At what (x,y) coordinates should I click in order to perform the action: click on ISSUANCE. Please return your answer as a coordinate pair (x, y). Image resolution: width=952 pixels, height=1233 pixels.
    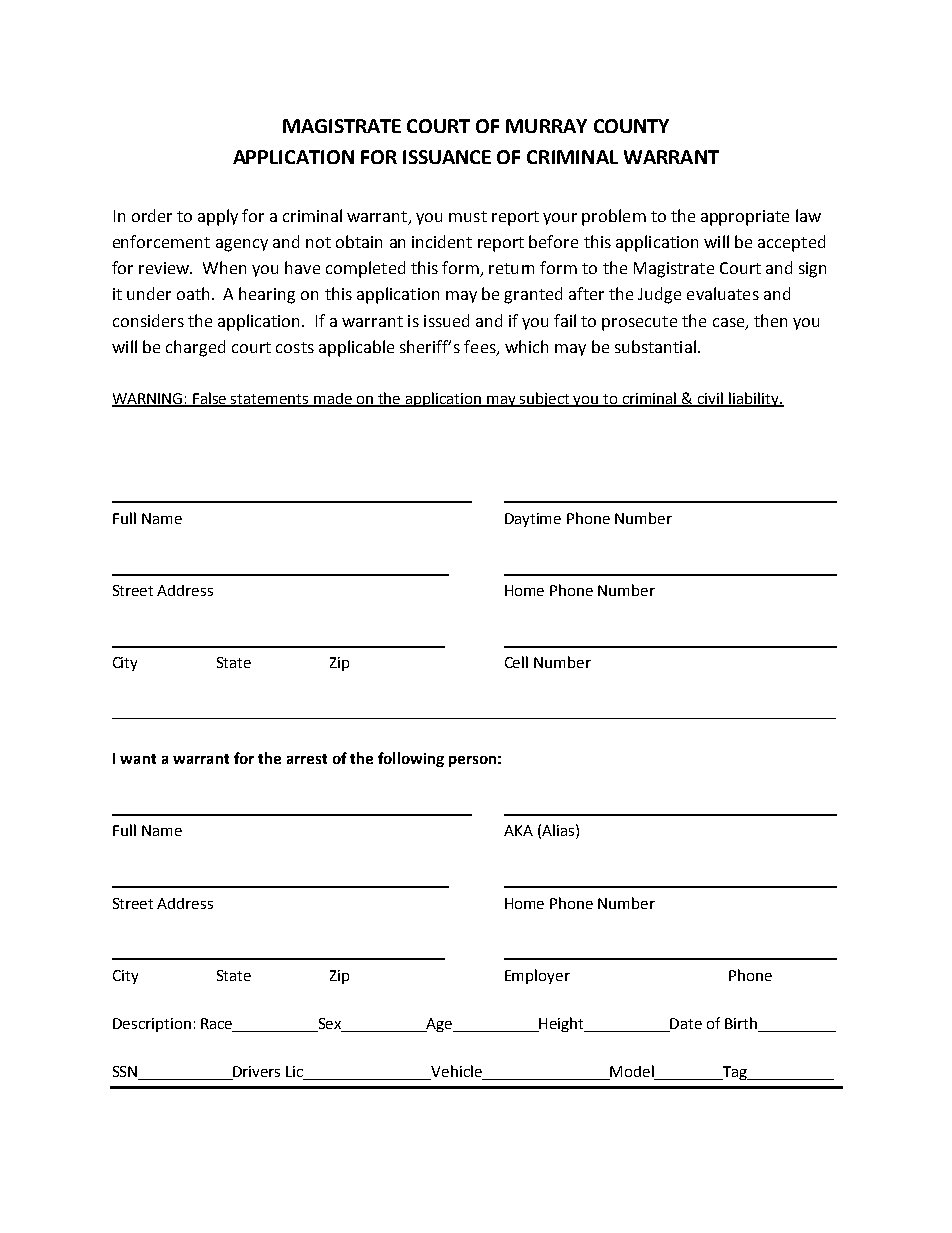
    Looking at the image, I should click on (447, 157).
